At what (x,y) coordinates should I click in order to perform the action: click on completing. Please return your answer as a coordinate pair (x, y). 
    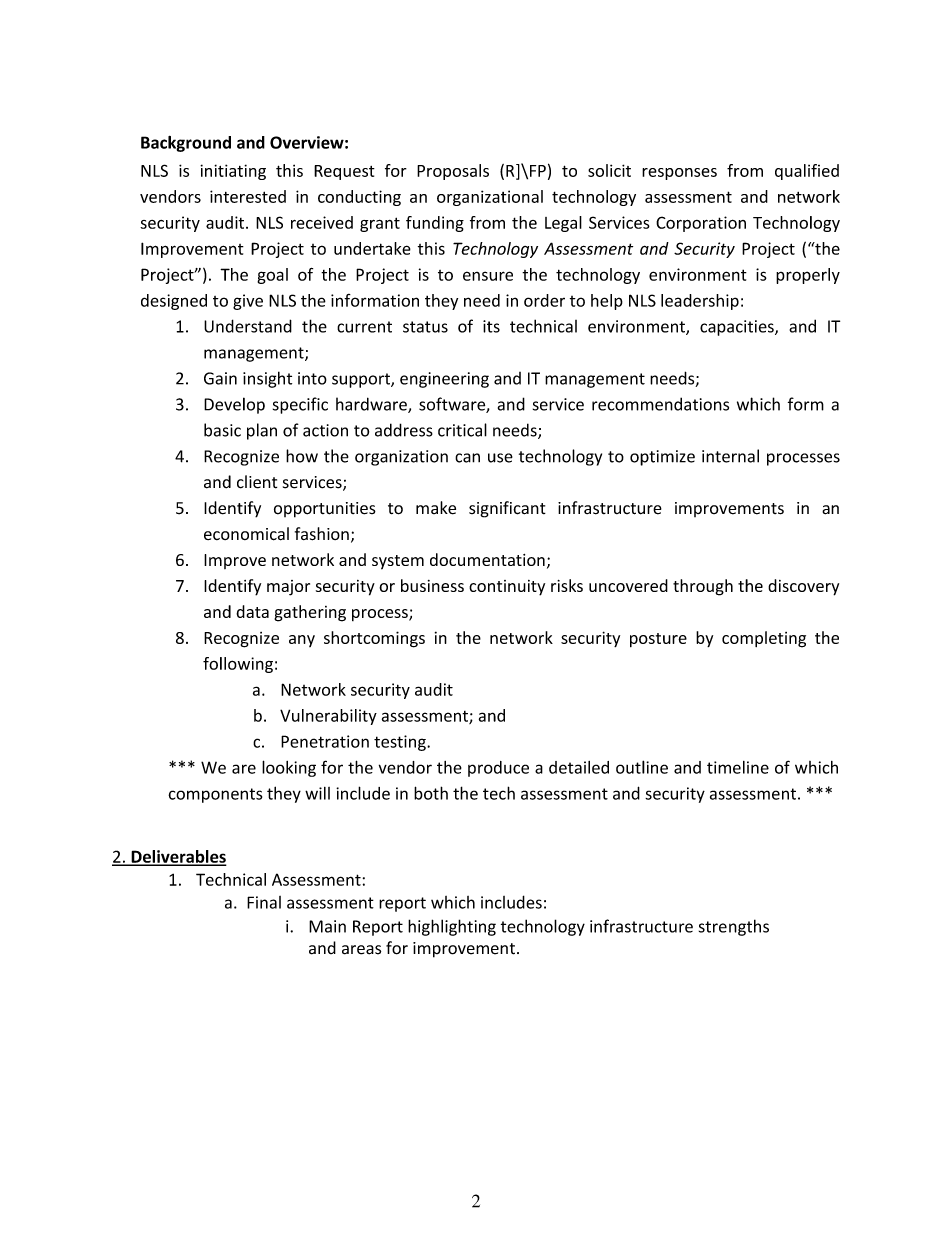
    Looking at the image, I should click on (764, 639).
